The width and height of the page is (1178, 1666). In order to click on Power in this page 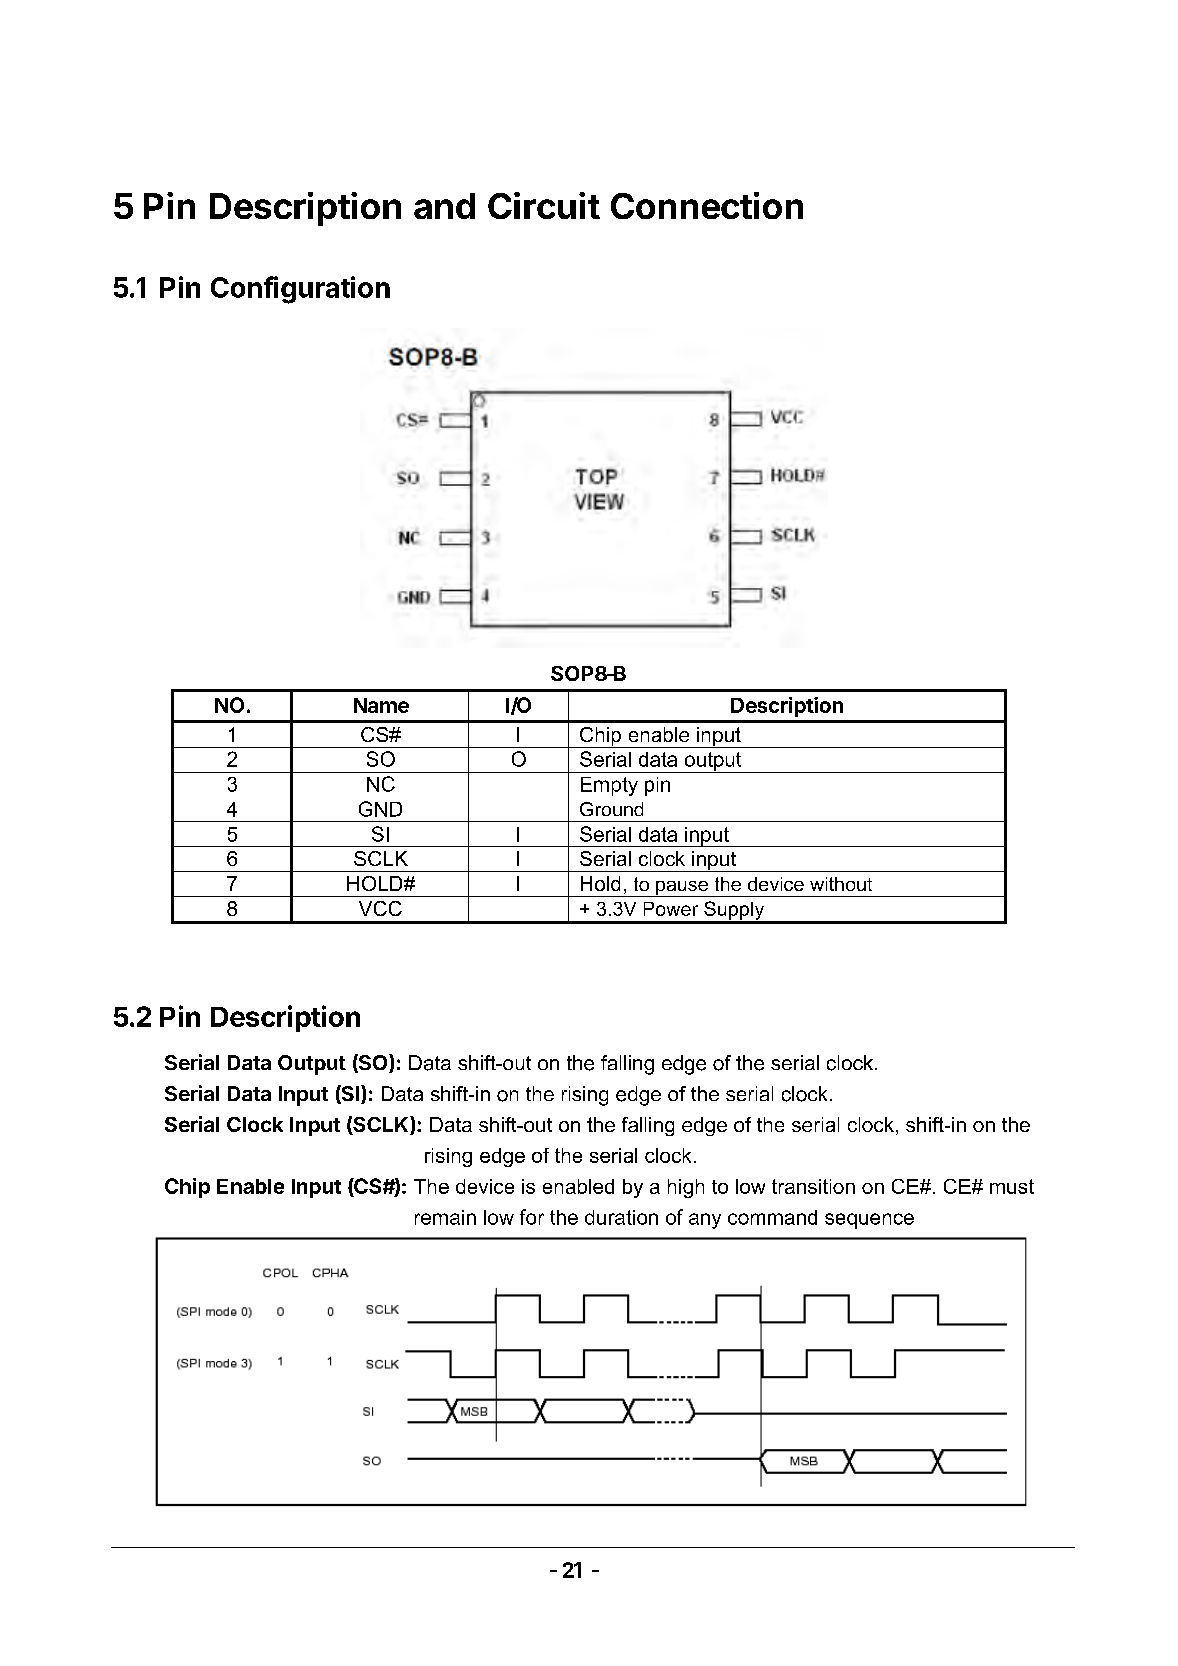, I will do `click(671, 909)`.
